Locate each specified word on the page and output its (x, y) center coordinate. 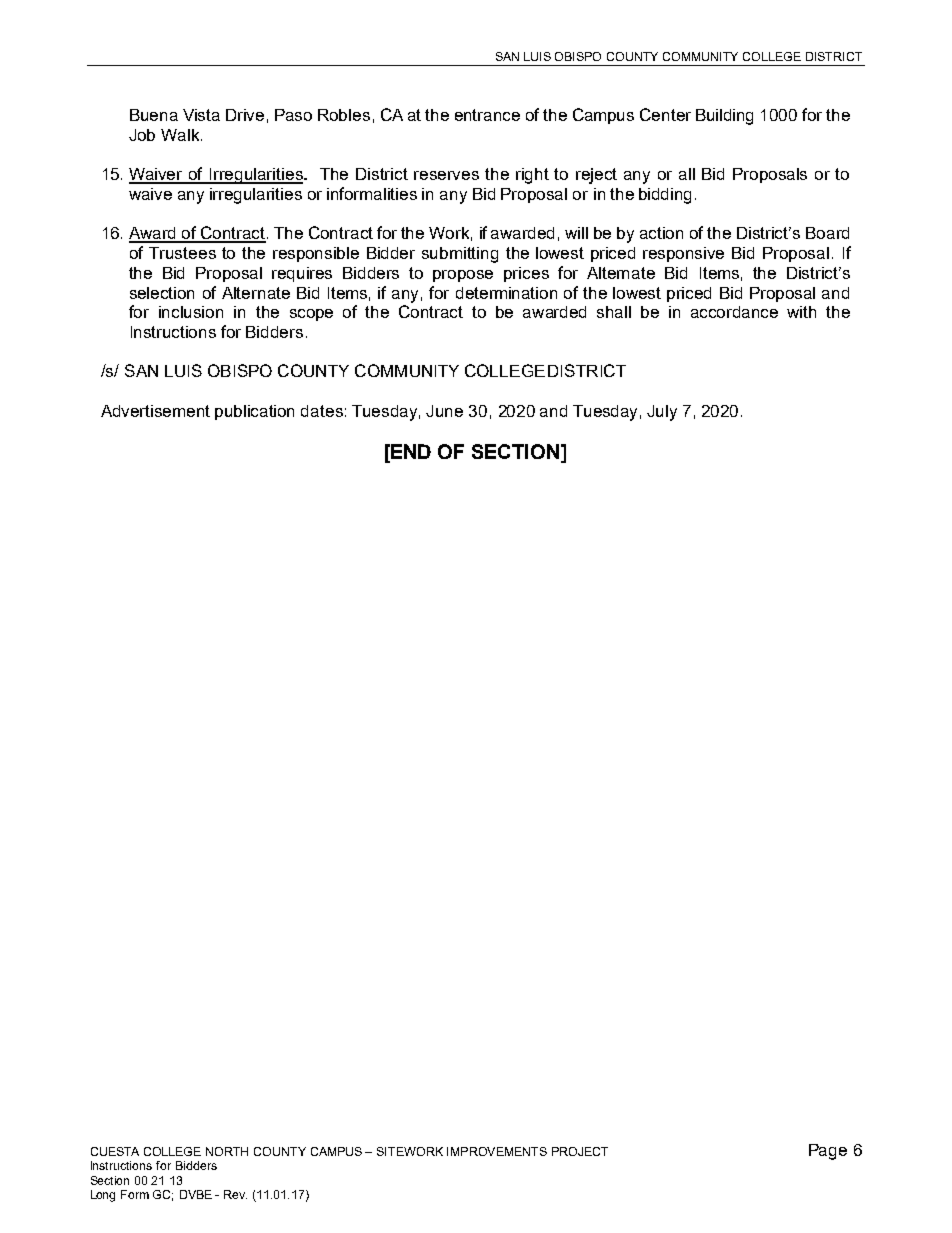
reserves (446, 175)
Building (724, 117)
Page (828, 1152)
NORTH (227, 1151)
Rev (235, 1194)
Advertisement (155, 411)
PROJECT (580, 1151)
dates (322, 411)
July (662, 413)
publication (254, 412)
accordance (734, 312)
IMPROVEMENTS (497, 1151)
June (444, 411)
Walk (181, 135)
